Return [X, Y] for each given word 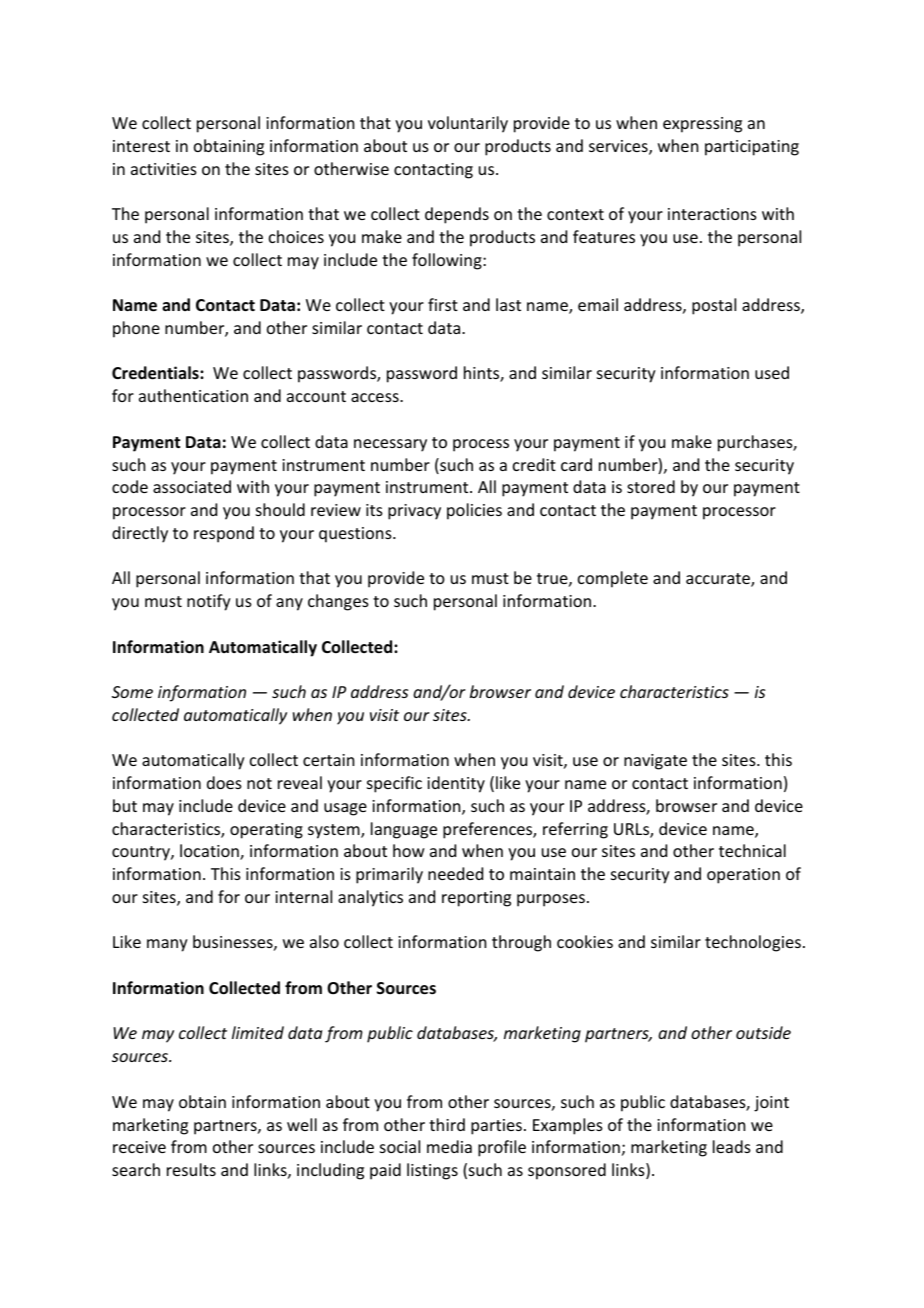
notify [209, 602]
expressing [702, 125]
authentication [193, 395]
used [772, 372]
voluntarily [468, 124]
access [376, 397]
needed [455, 873]
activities [164, 169]
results [191, 1169]
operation [743, 876]
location [210, 852]
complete [613, 579]
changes [338, 602]
